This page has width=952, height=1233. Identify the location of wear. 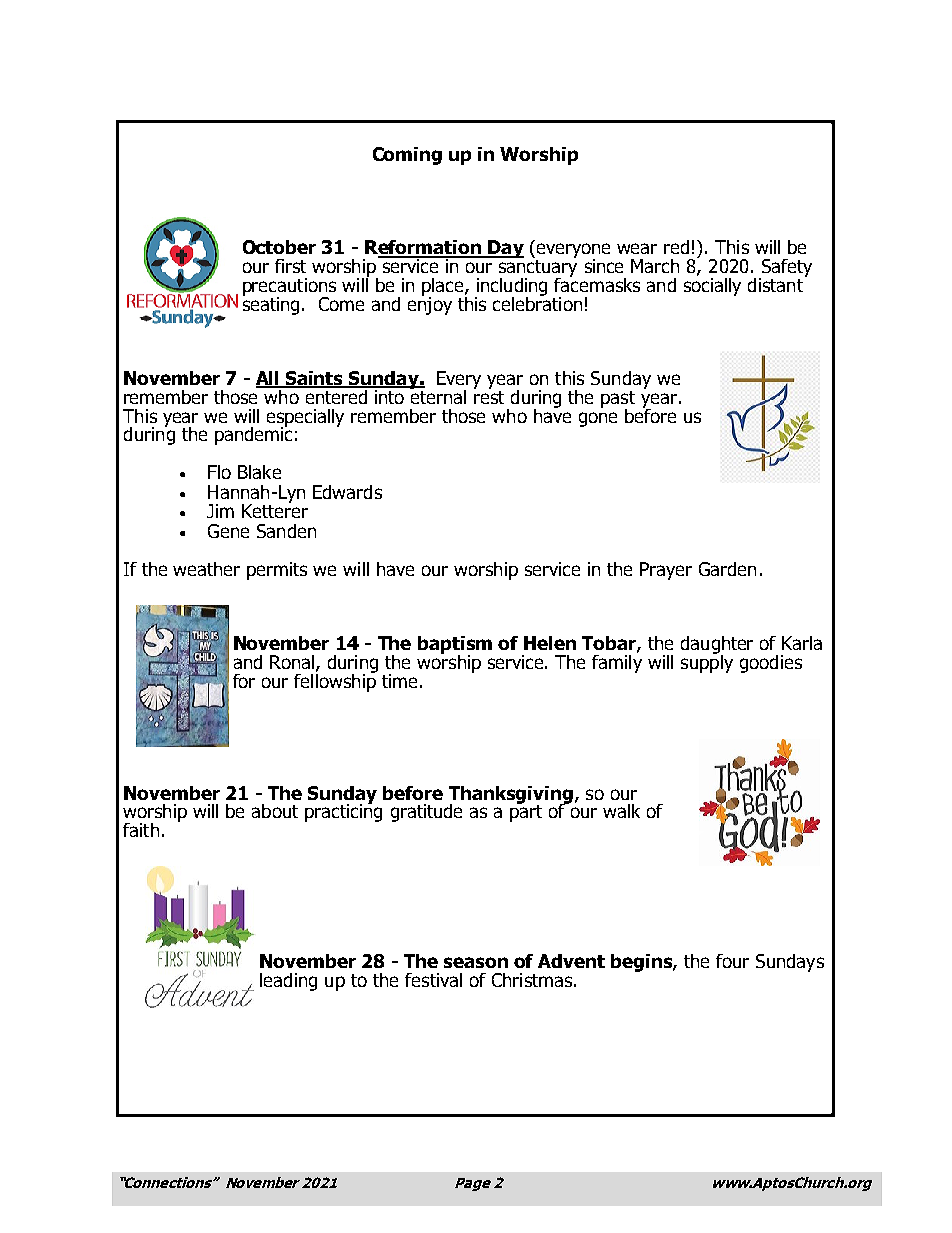
(637, 248).
